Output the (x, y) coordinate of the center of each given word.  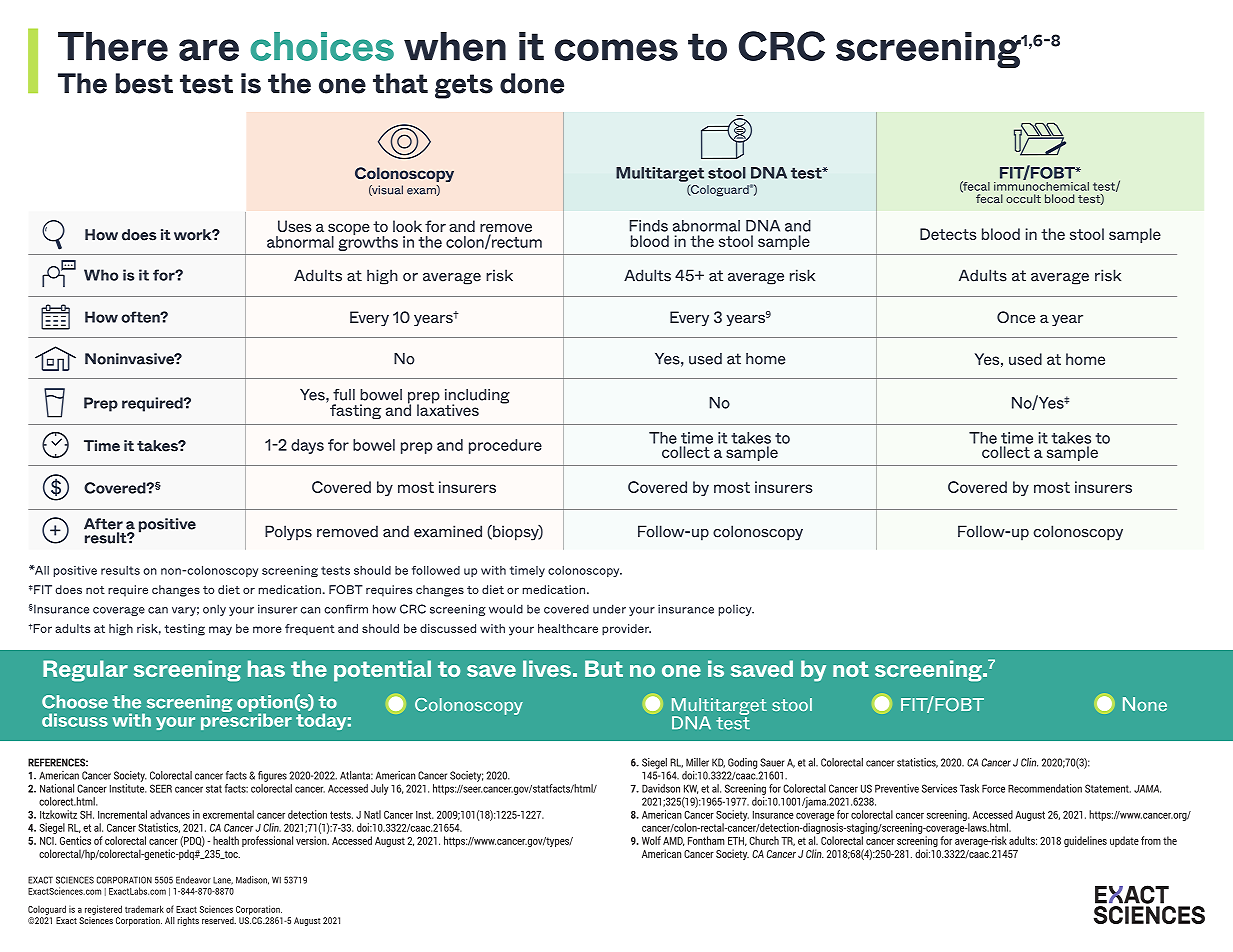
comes (616, 50)
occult (1023, 198)
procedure (505, 446)
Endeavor (193, 880)
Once (1016, 317)
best (144, 83)
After (103, 524)
